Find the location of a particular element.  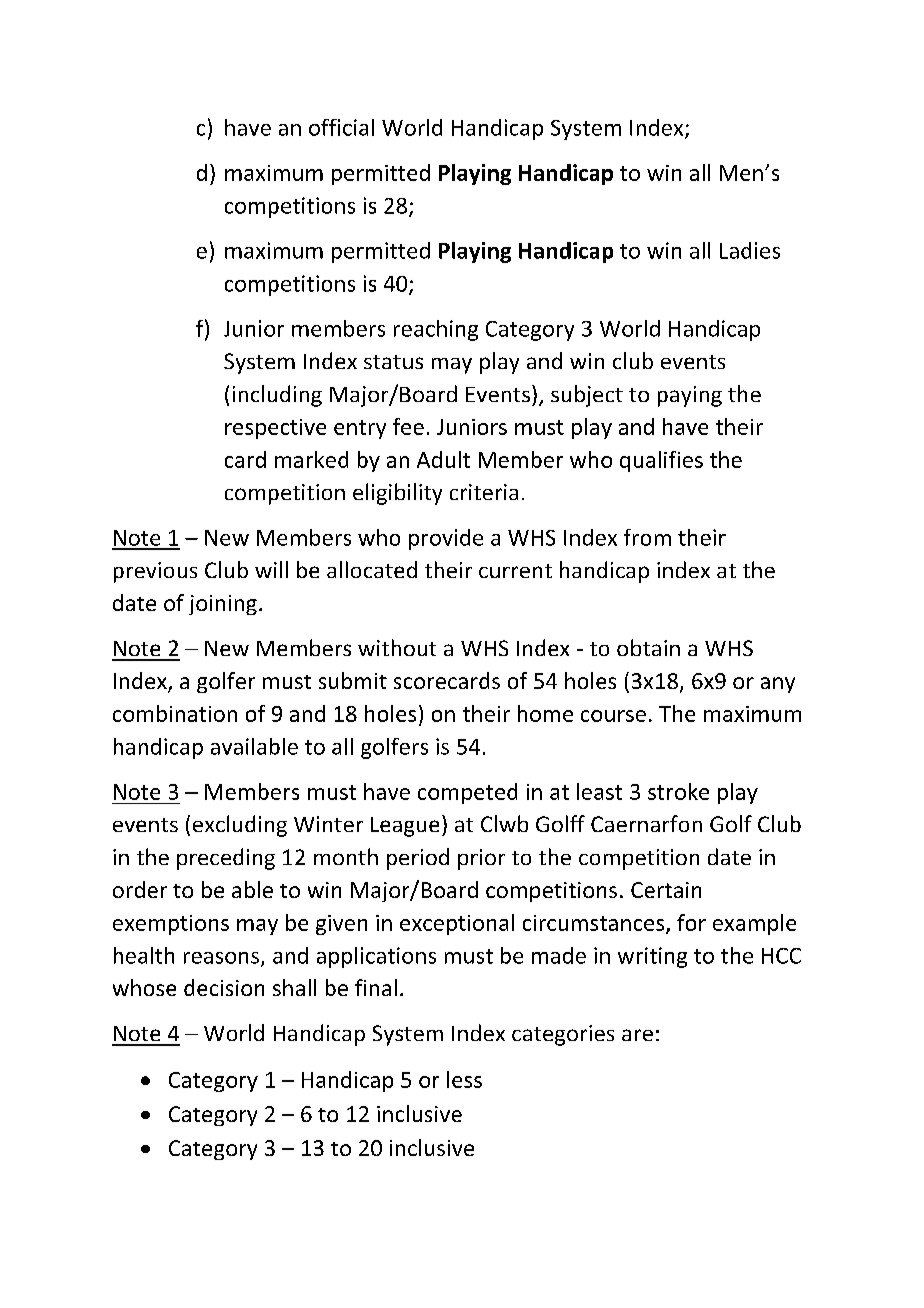

less is located at coordinates (464, 1079).
